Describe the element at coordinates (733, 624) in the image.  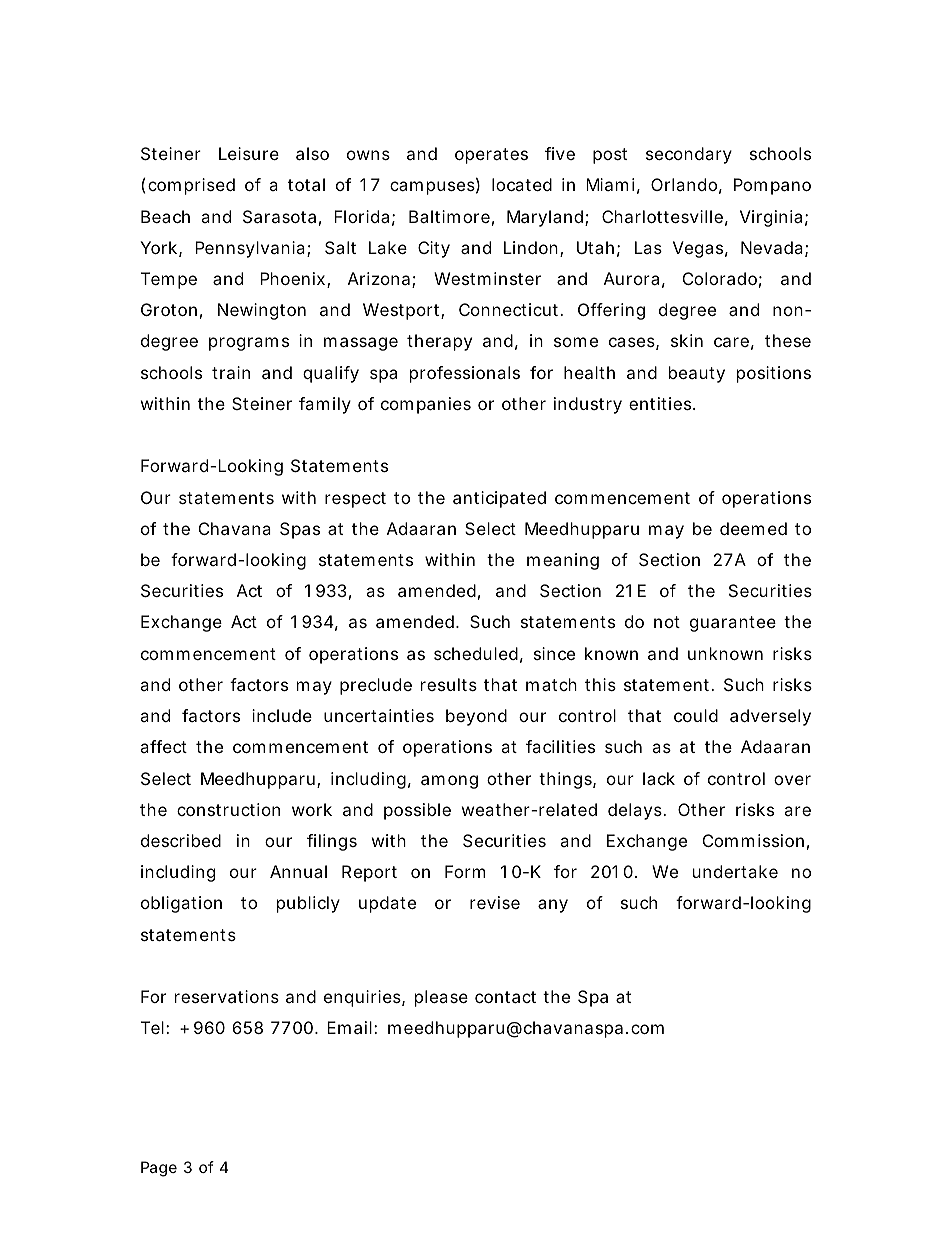
I see `guarantee` at that location.
